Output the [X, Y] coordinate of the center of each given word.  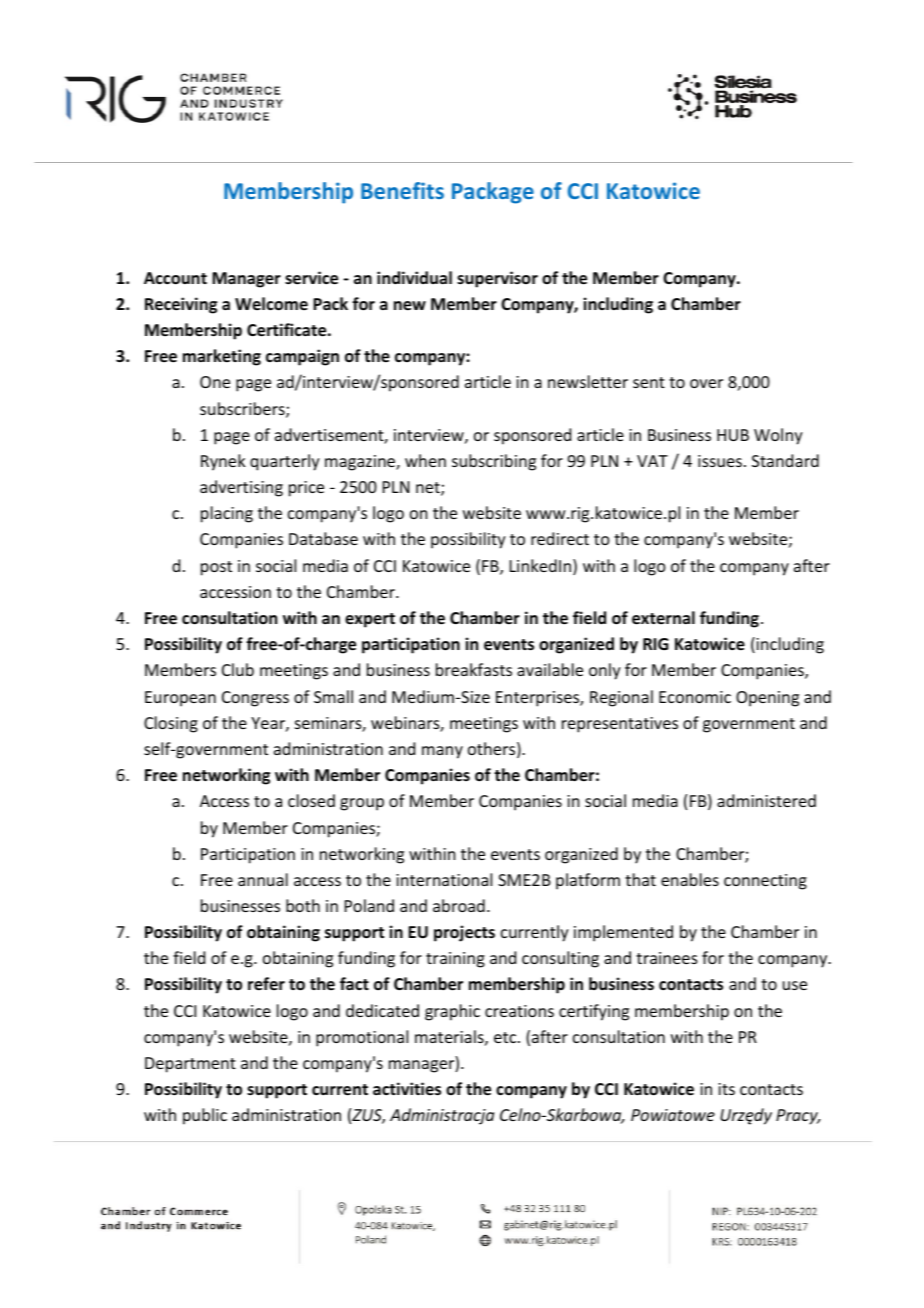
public [205, 1116]
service [311, 278]
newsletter [588, 381]
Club [238, 669]
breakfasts [474, 669]
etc [506, 1037]
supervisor [497, 279]
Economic [695, 697]
